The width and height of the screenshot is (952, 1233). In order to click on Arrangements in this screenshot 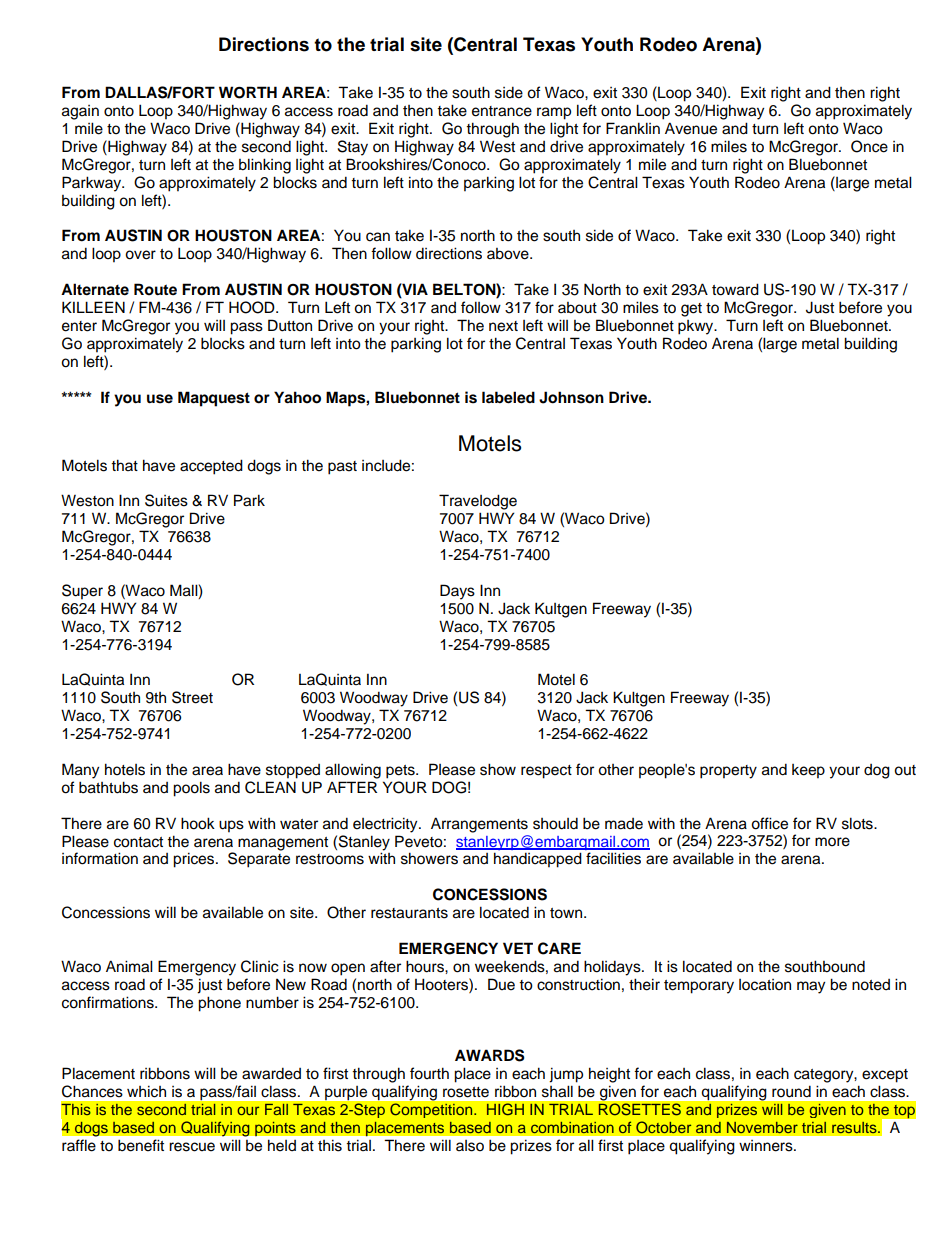, I will do `click(479, 825)`.
